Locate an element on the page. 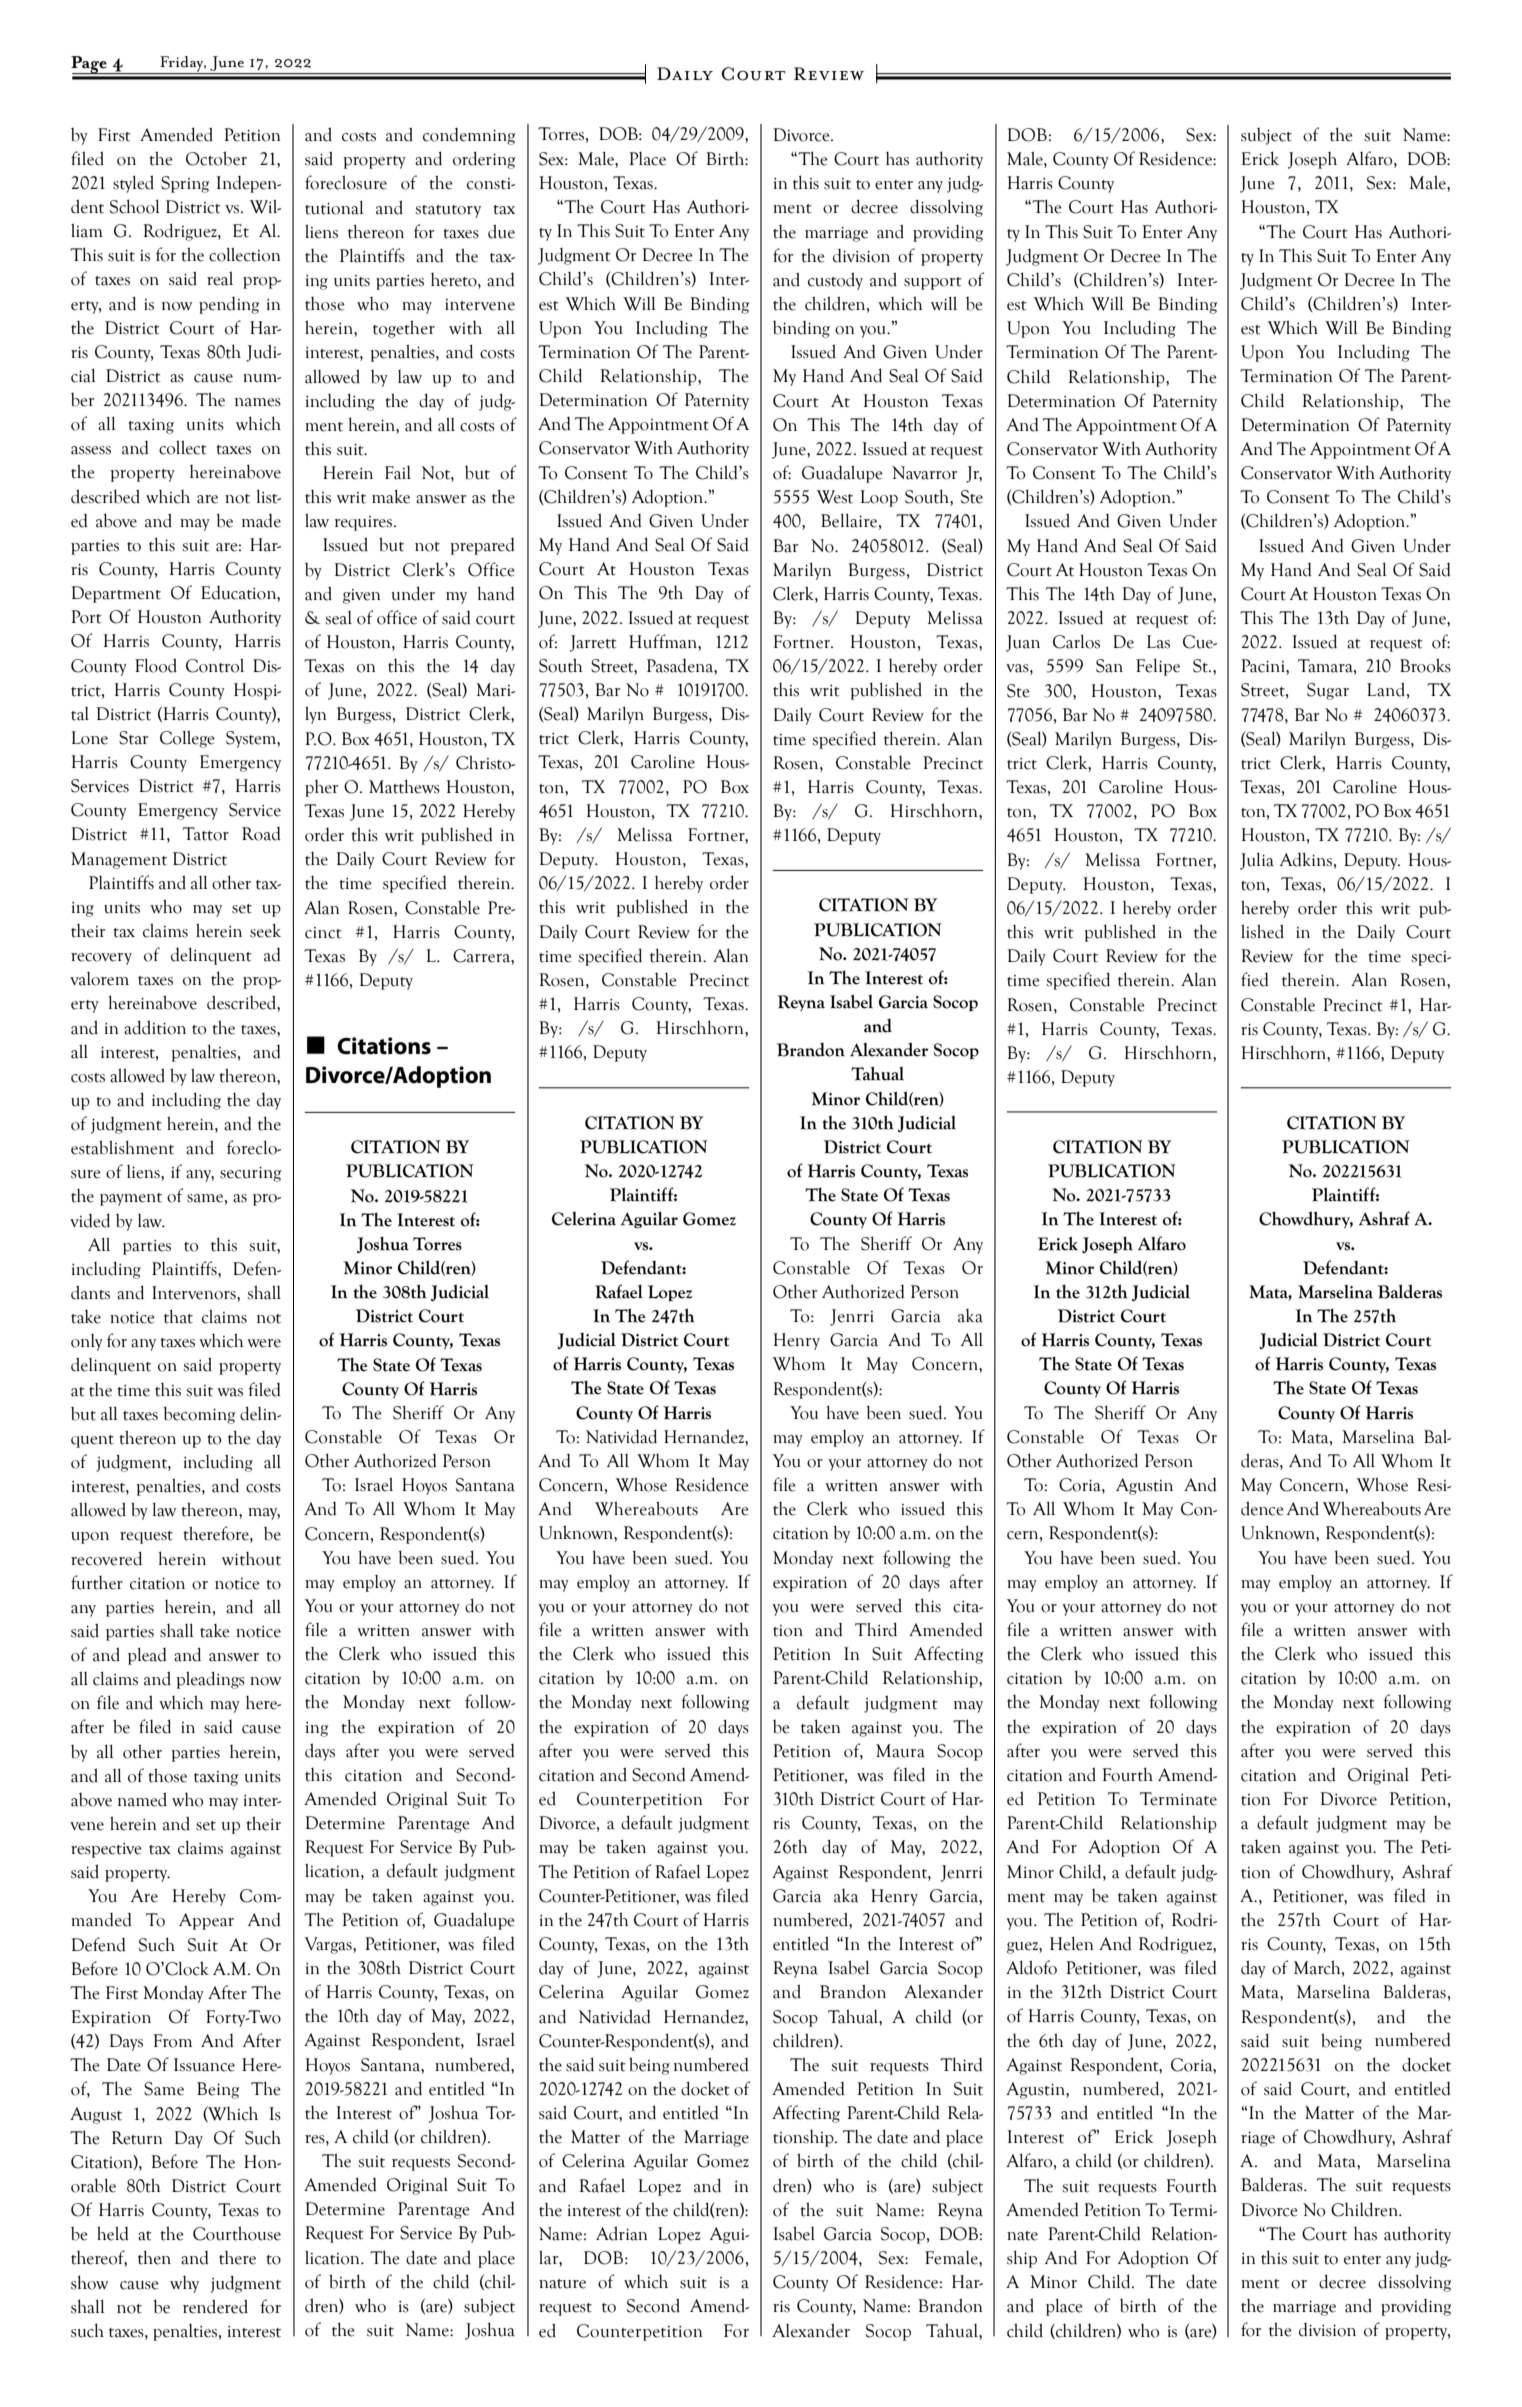  Adkins is located at coordinates (1306, 859).
